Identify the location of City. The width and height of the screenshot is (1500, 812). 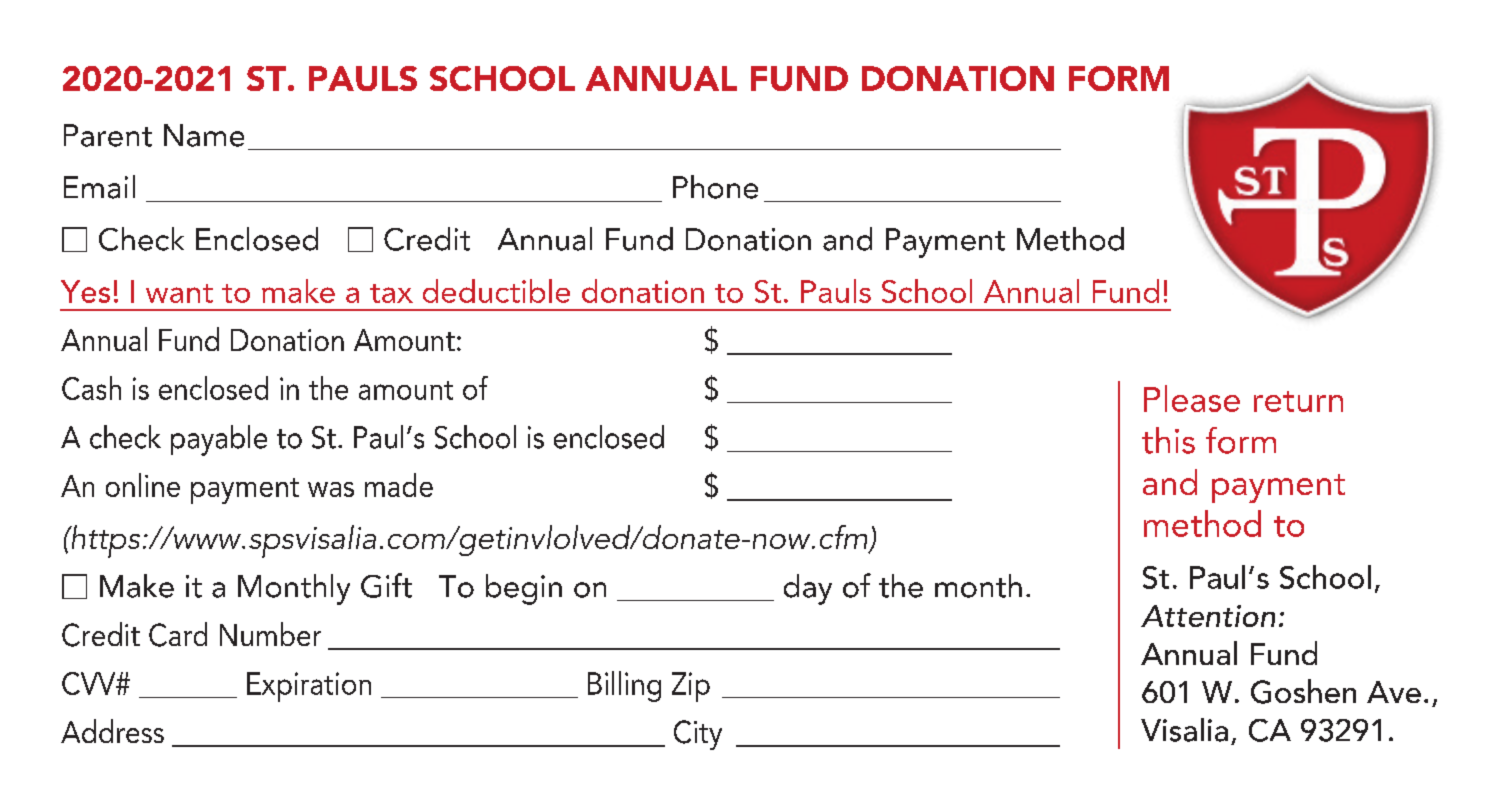
(698, 735).
